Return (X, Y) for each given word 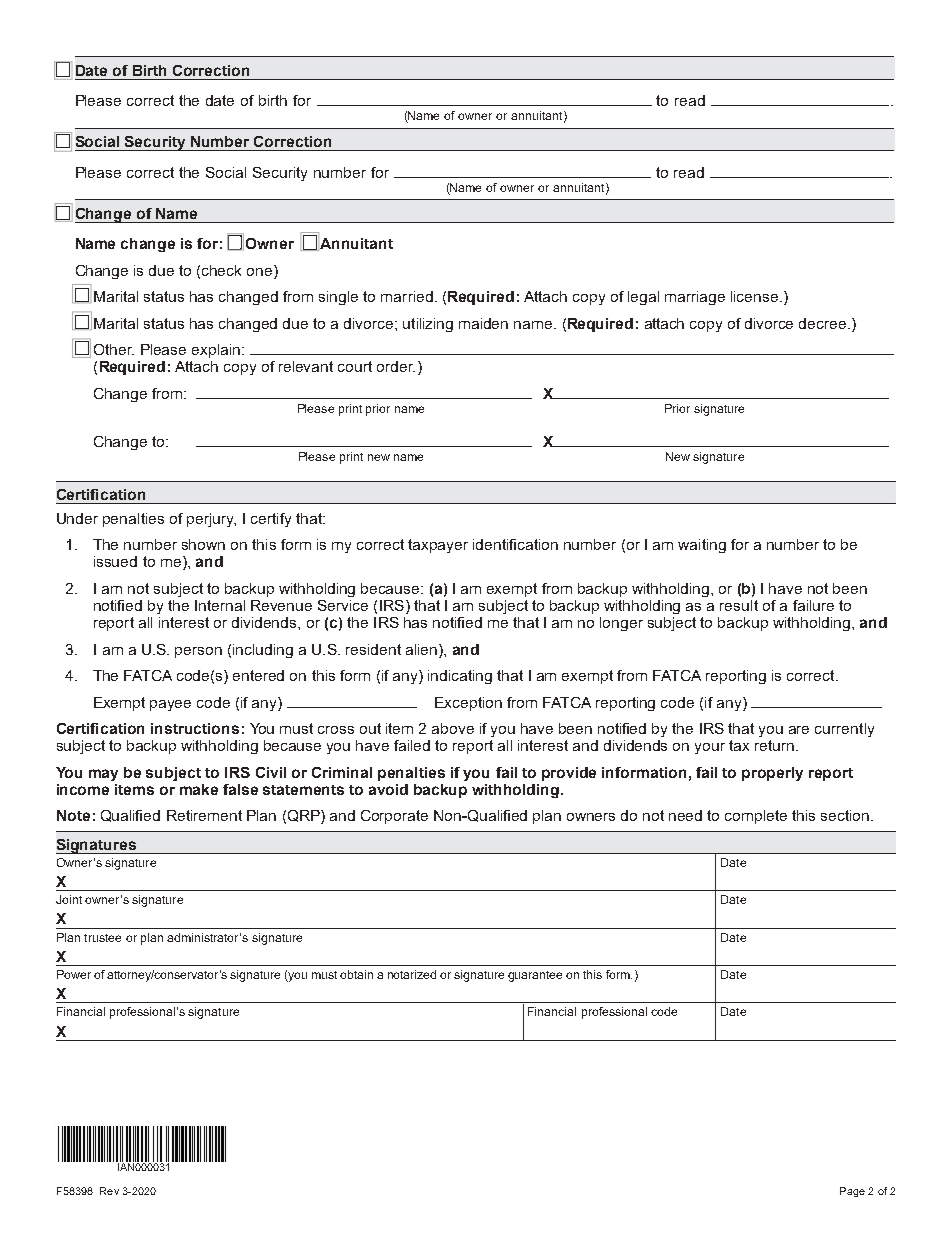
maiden (483, 323)
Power (74, 974)
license (754, 296)
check (221, 270)
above (453, 728)
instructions (195, 728)
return (776, 745)
